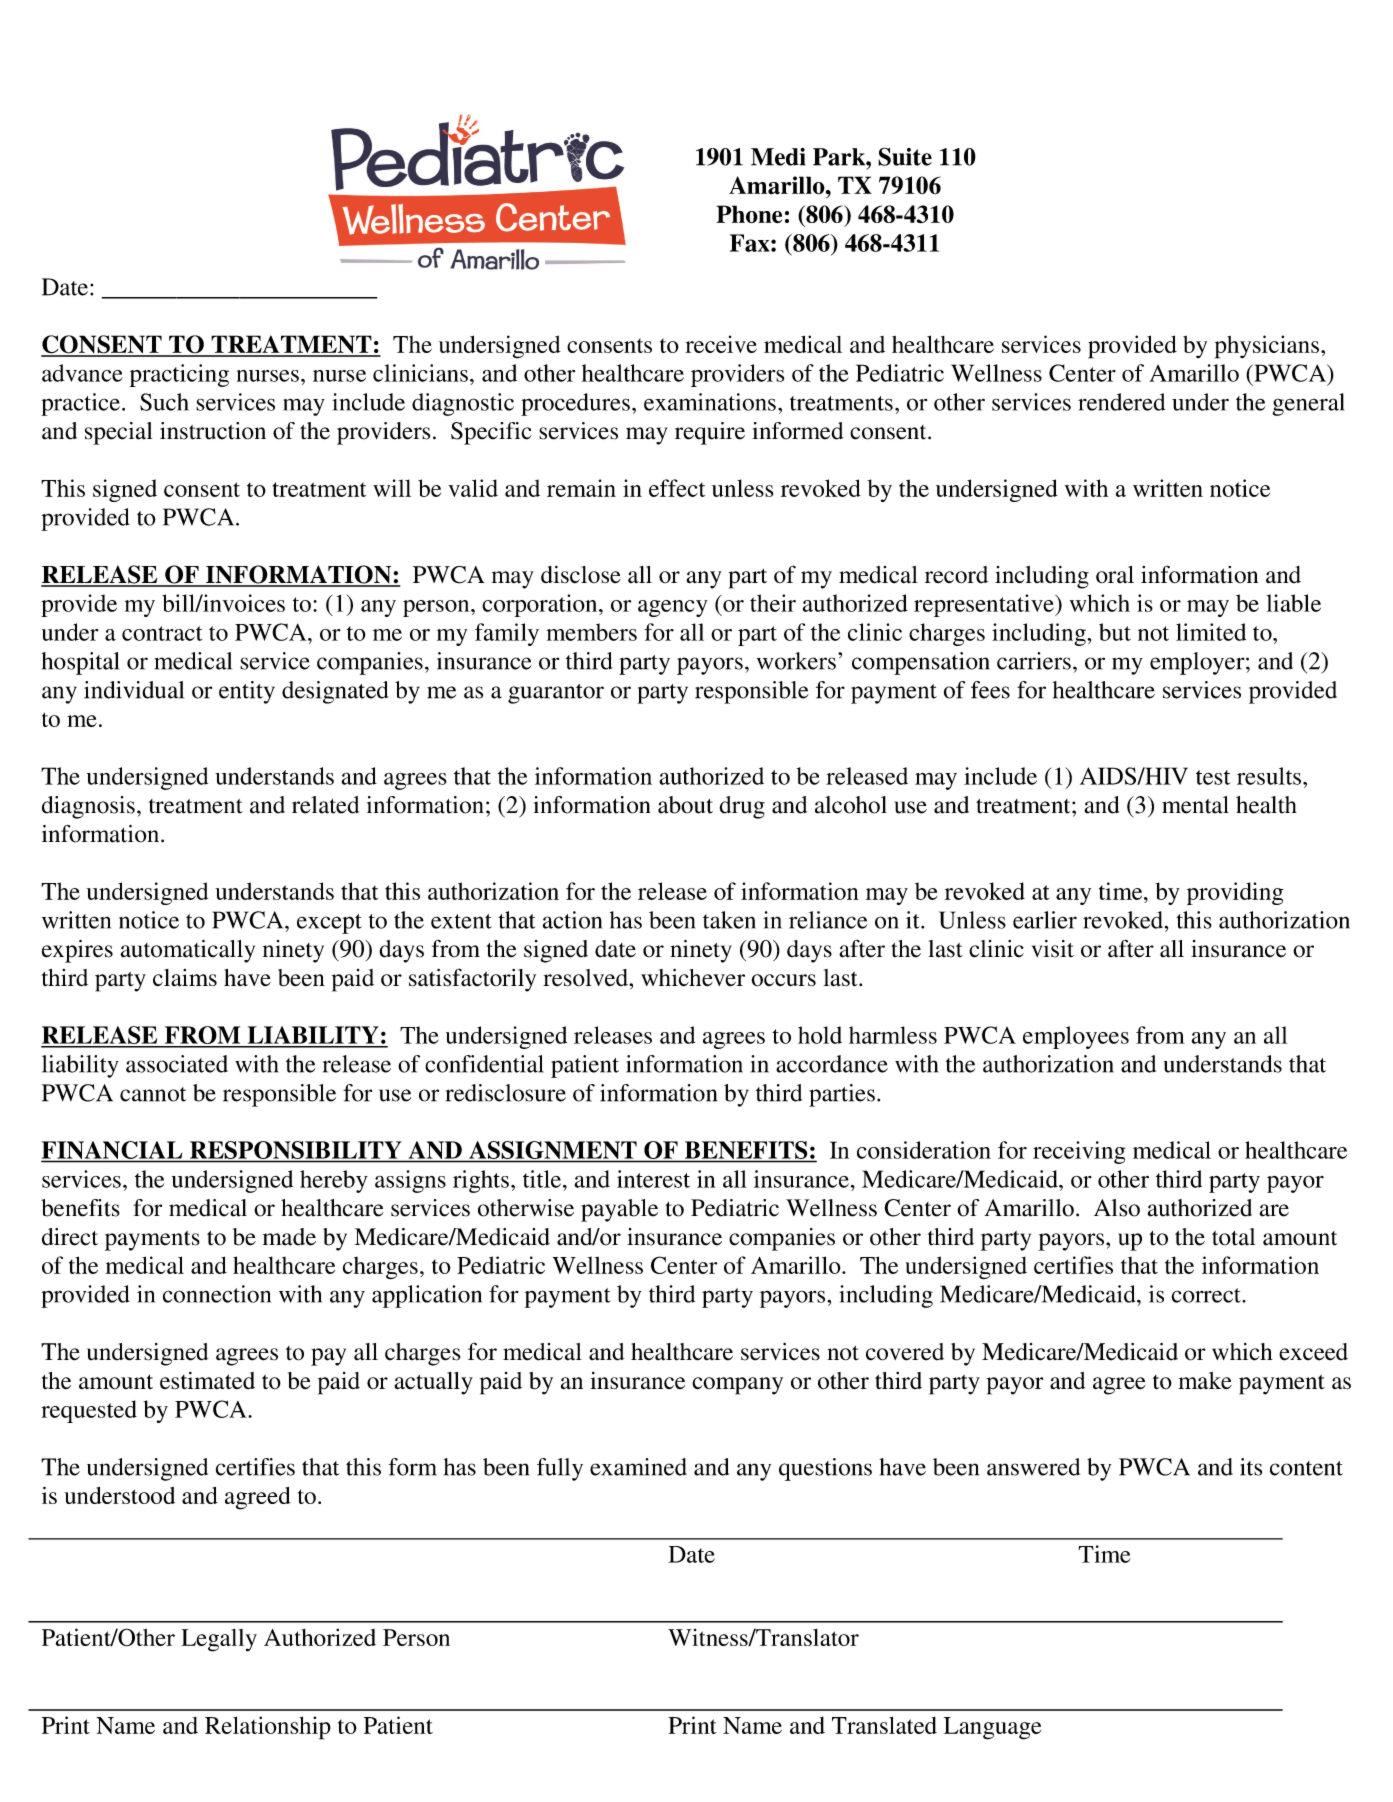 The width and height of the image is (1393, 1802). I want to click on Phone, so click(749, 214).
